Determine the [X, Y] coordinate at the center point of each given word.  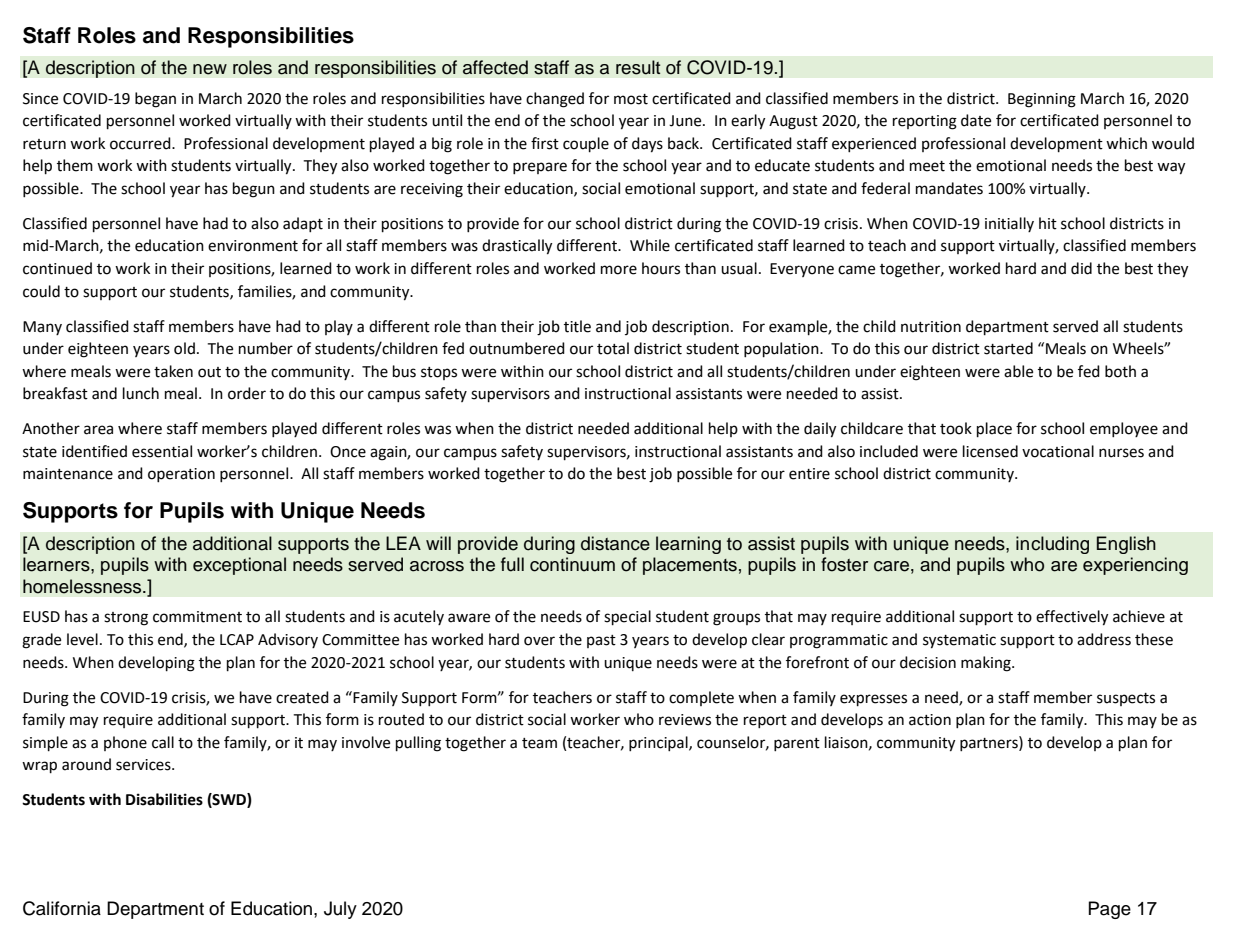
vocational [1058, 451]
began [155, 100]
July [340, 910]
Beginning [1042, 100]
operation [181, 475]
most [631, 99]
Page [1110, 910]
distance [615, 543]
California [62, 908]
